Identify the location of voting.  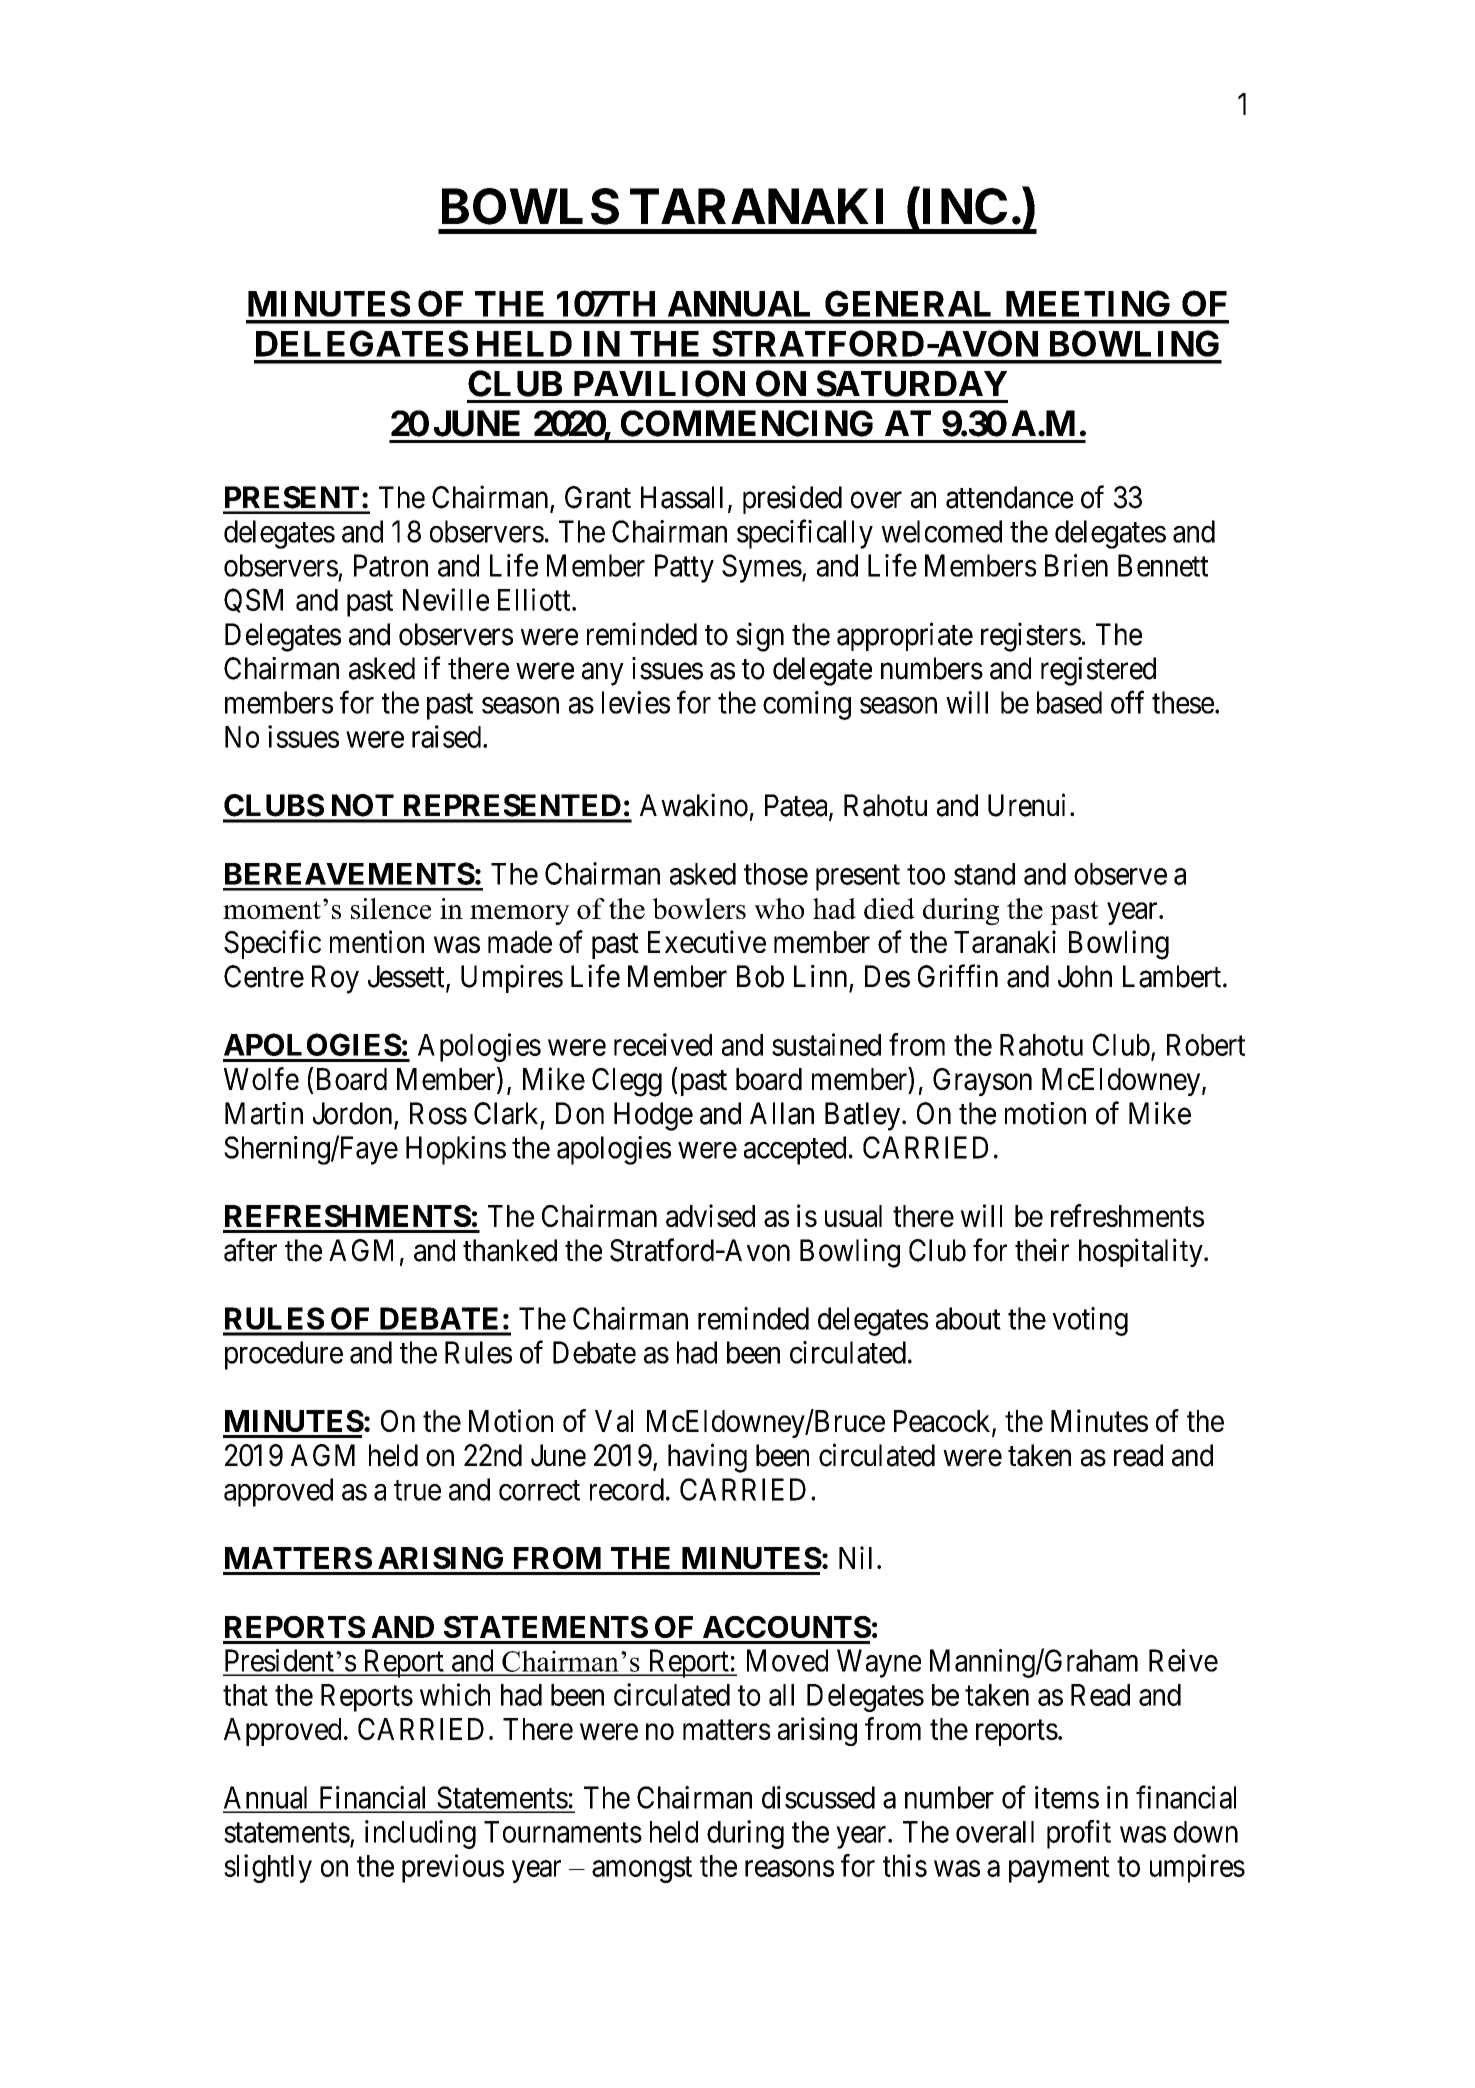
(1090, 1321).
